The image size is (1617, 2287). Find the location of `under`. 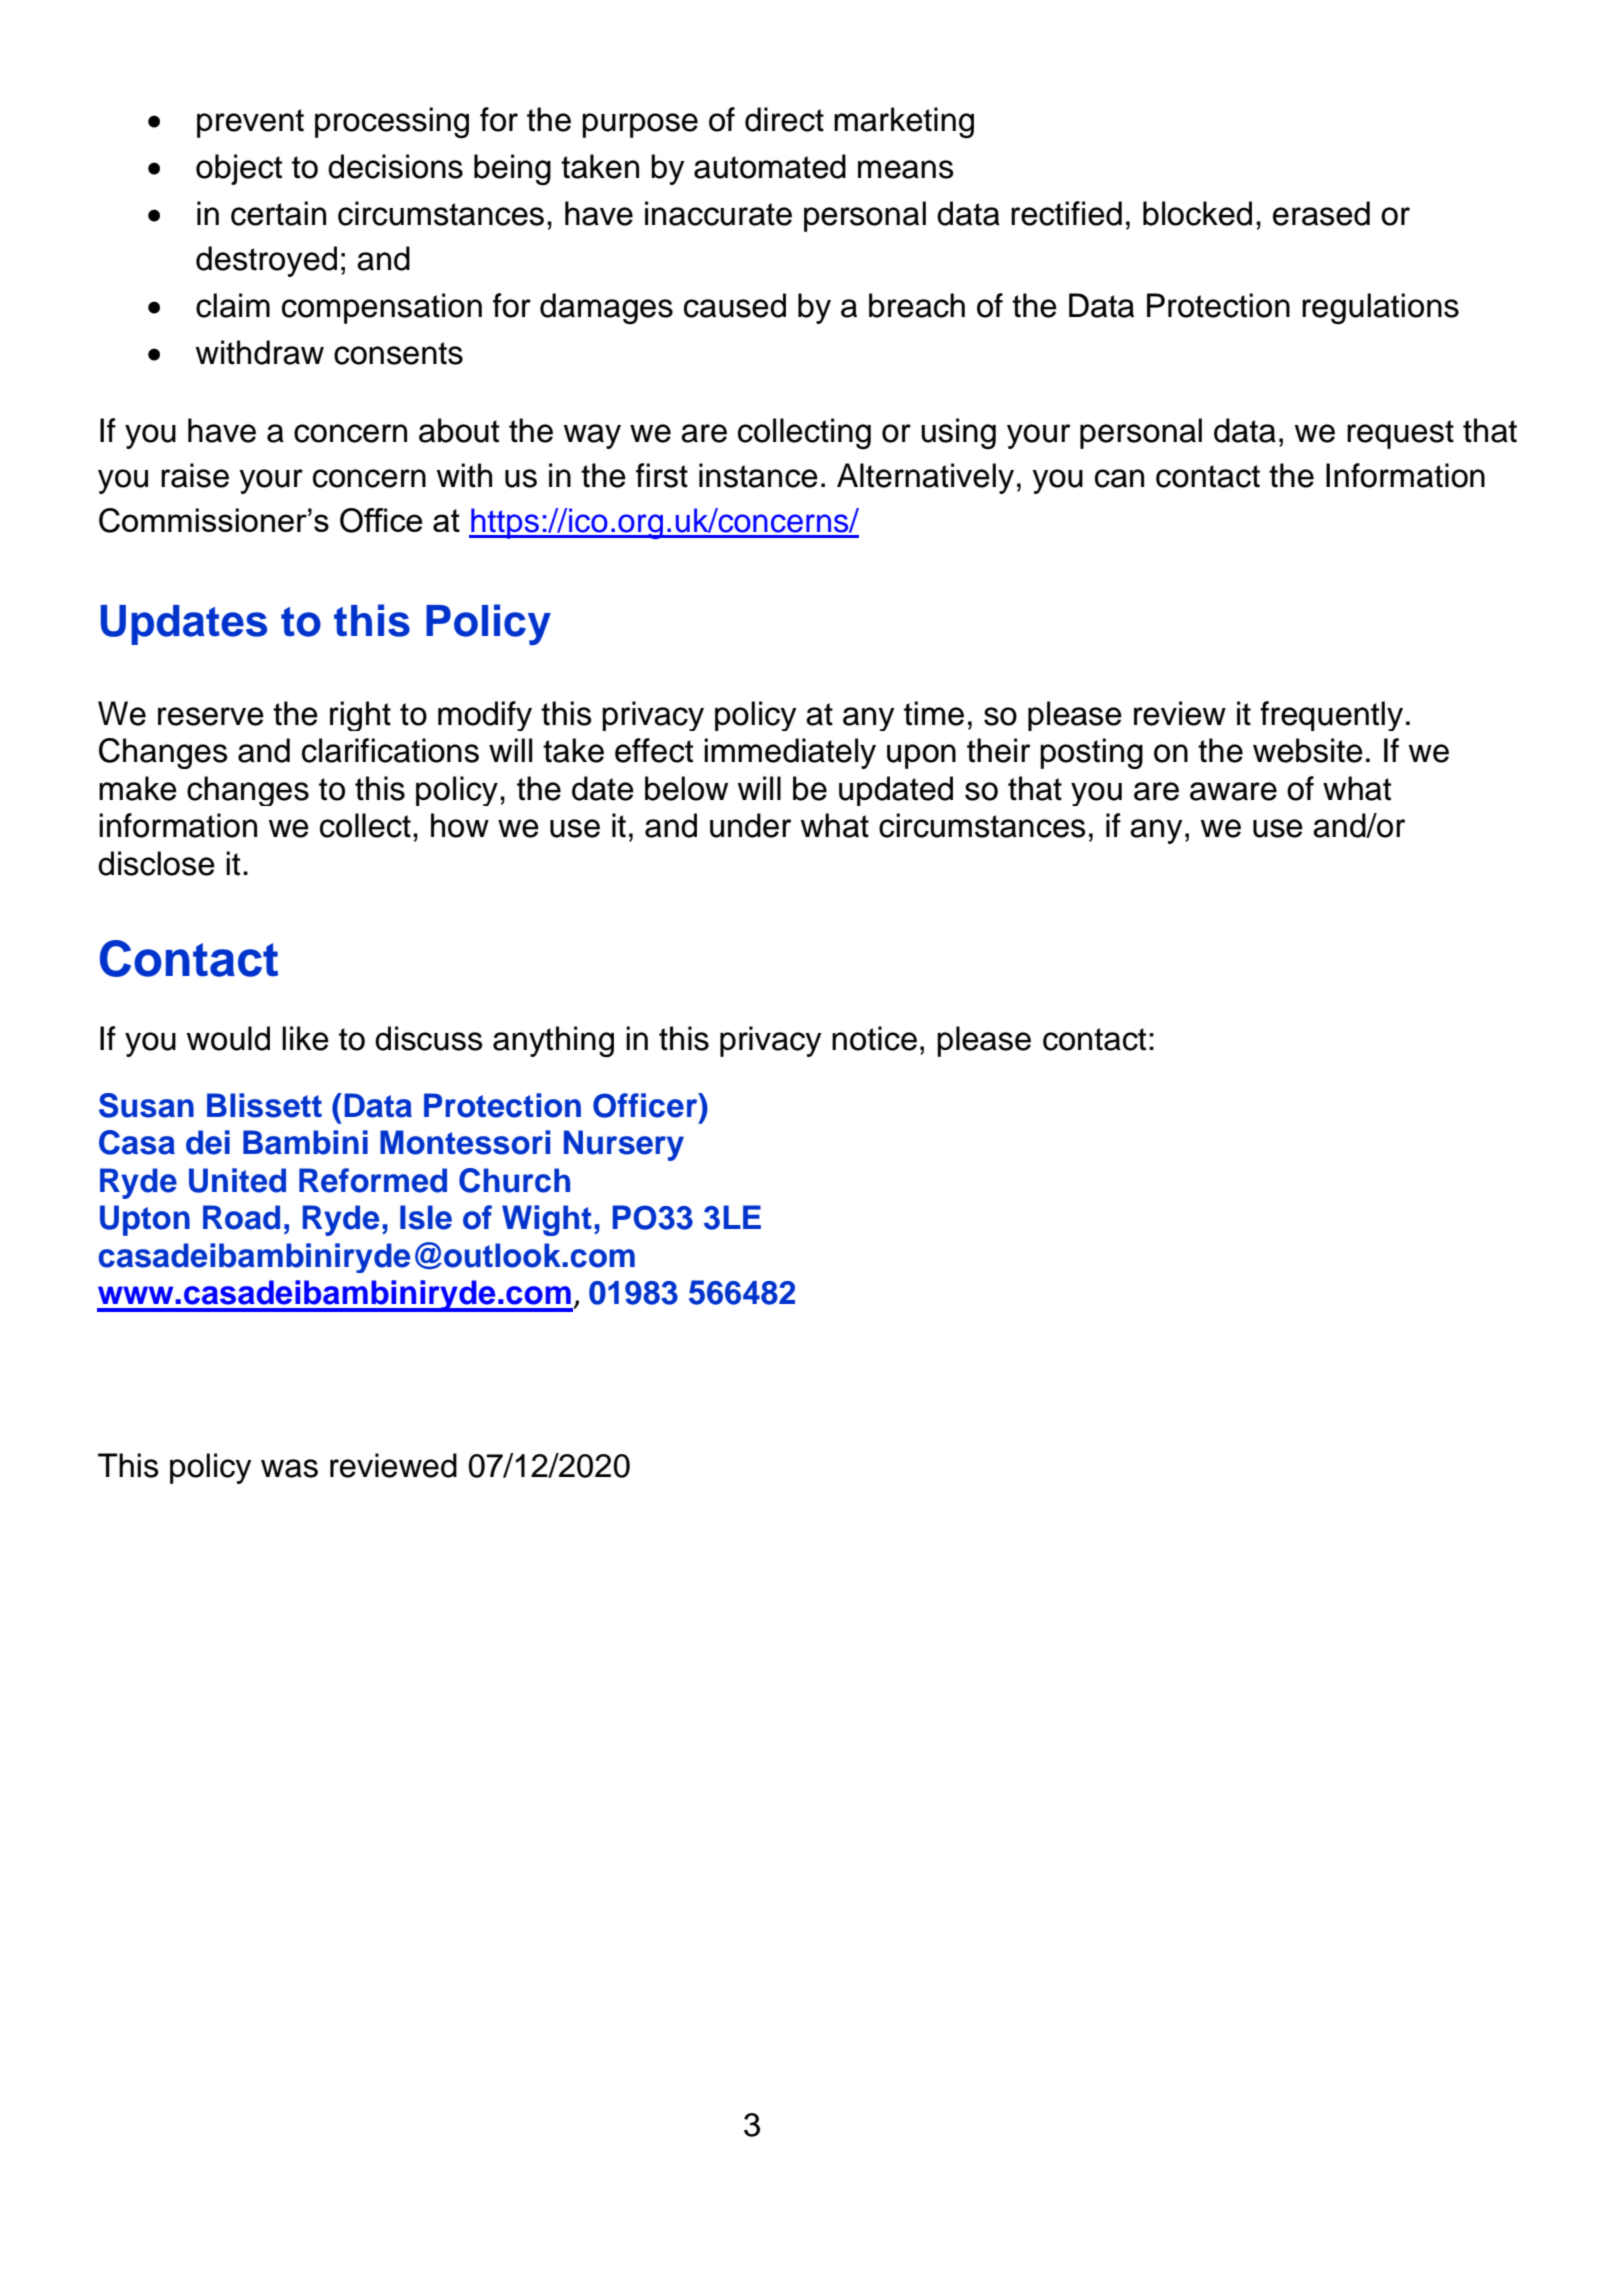

under is located at coordinates (750, 825).
